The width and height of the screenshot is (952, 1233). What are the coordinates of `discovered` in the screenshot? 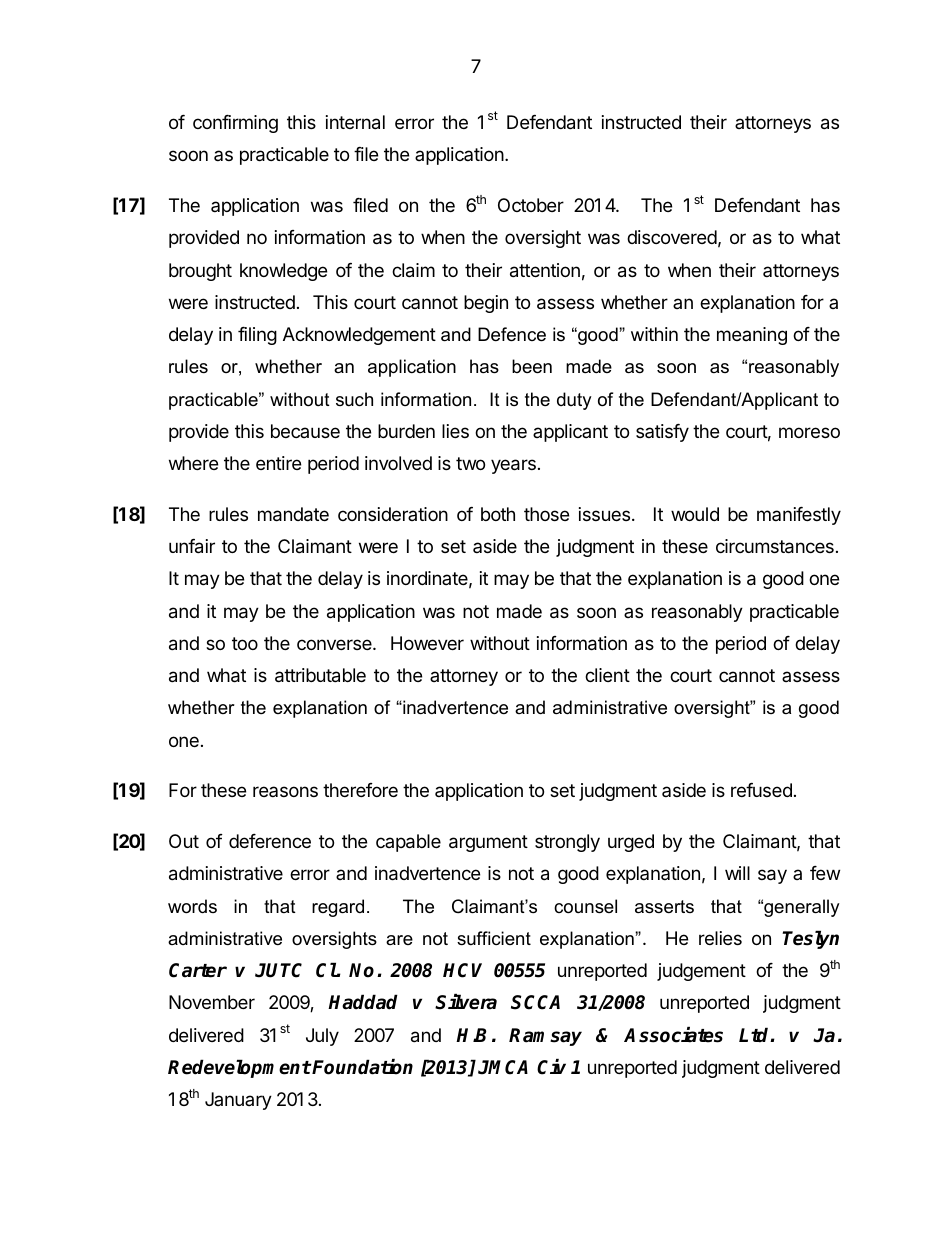 It's located at (672, 237).
